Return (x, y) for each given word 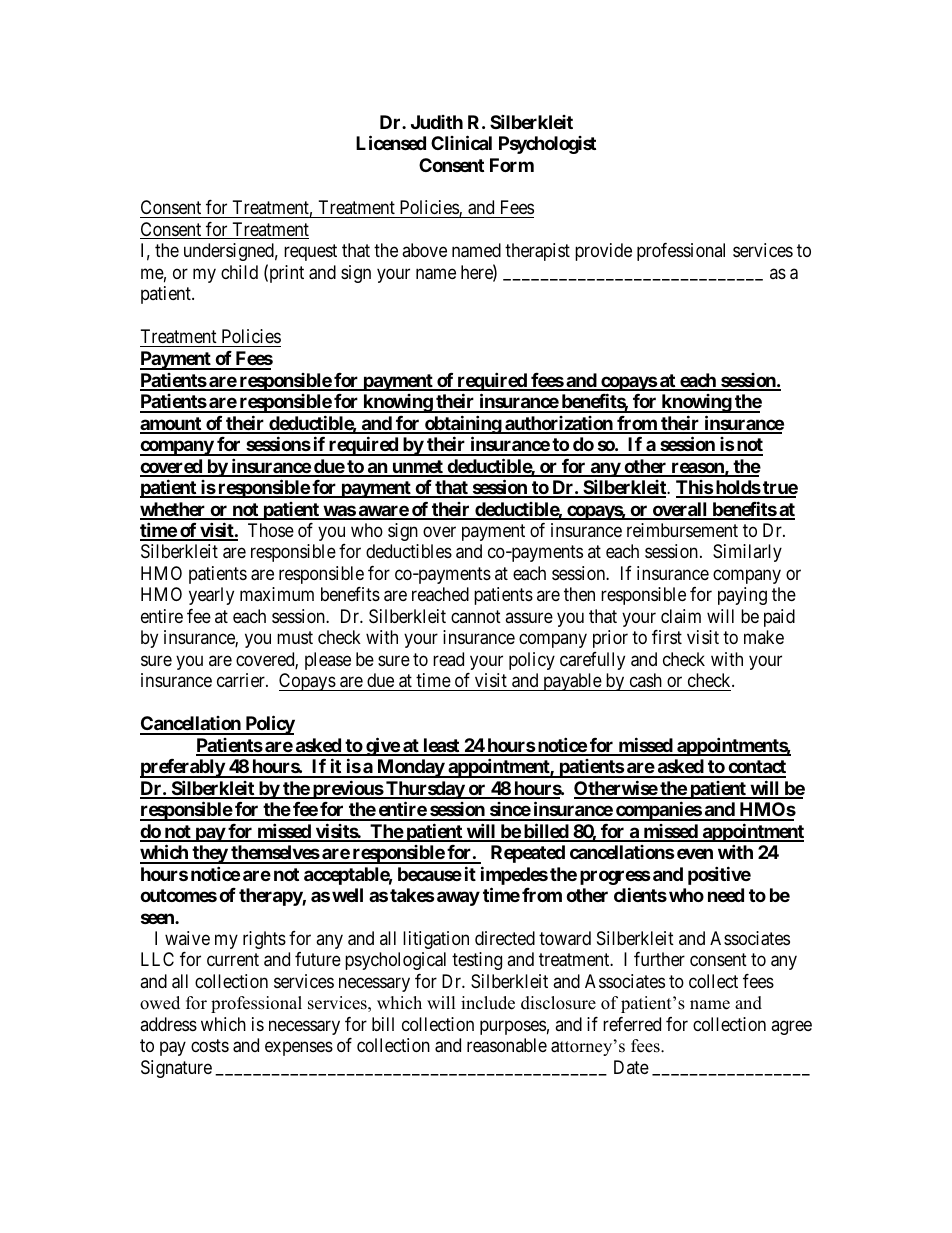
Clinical (461, 142)
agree (791, 1027)
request (310, 253)
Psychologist (547, 145)
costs (210, 1046)
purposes (513, 1027)
